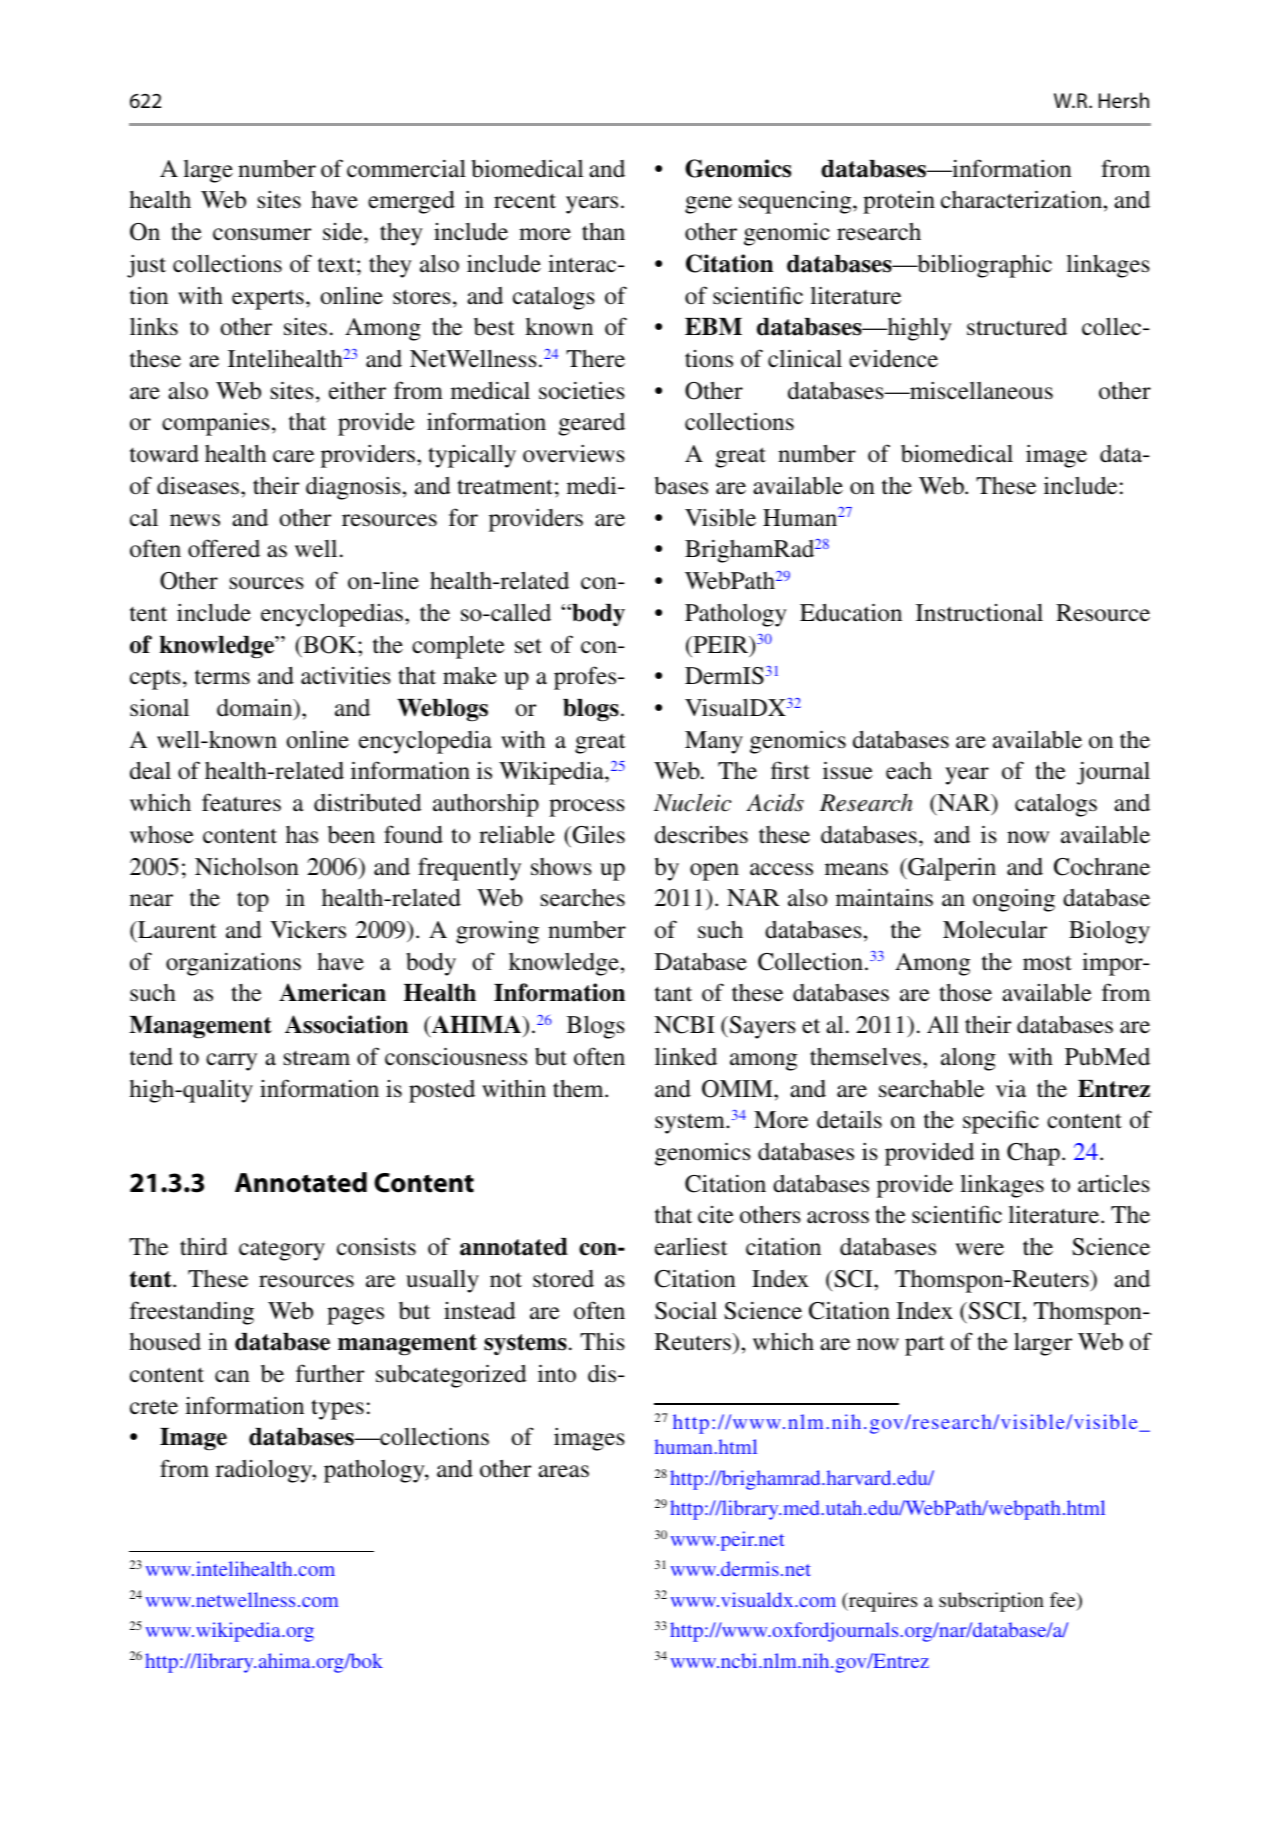 The height and width of the screenshot is (1827, 1280). What do you see at coordinates (603, 231) in the screenshot?
I see `than` at bounding box center [603, 231].
